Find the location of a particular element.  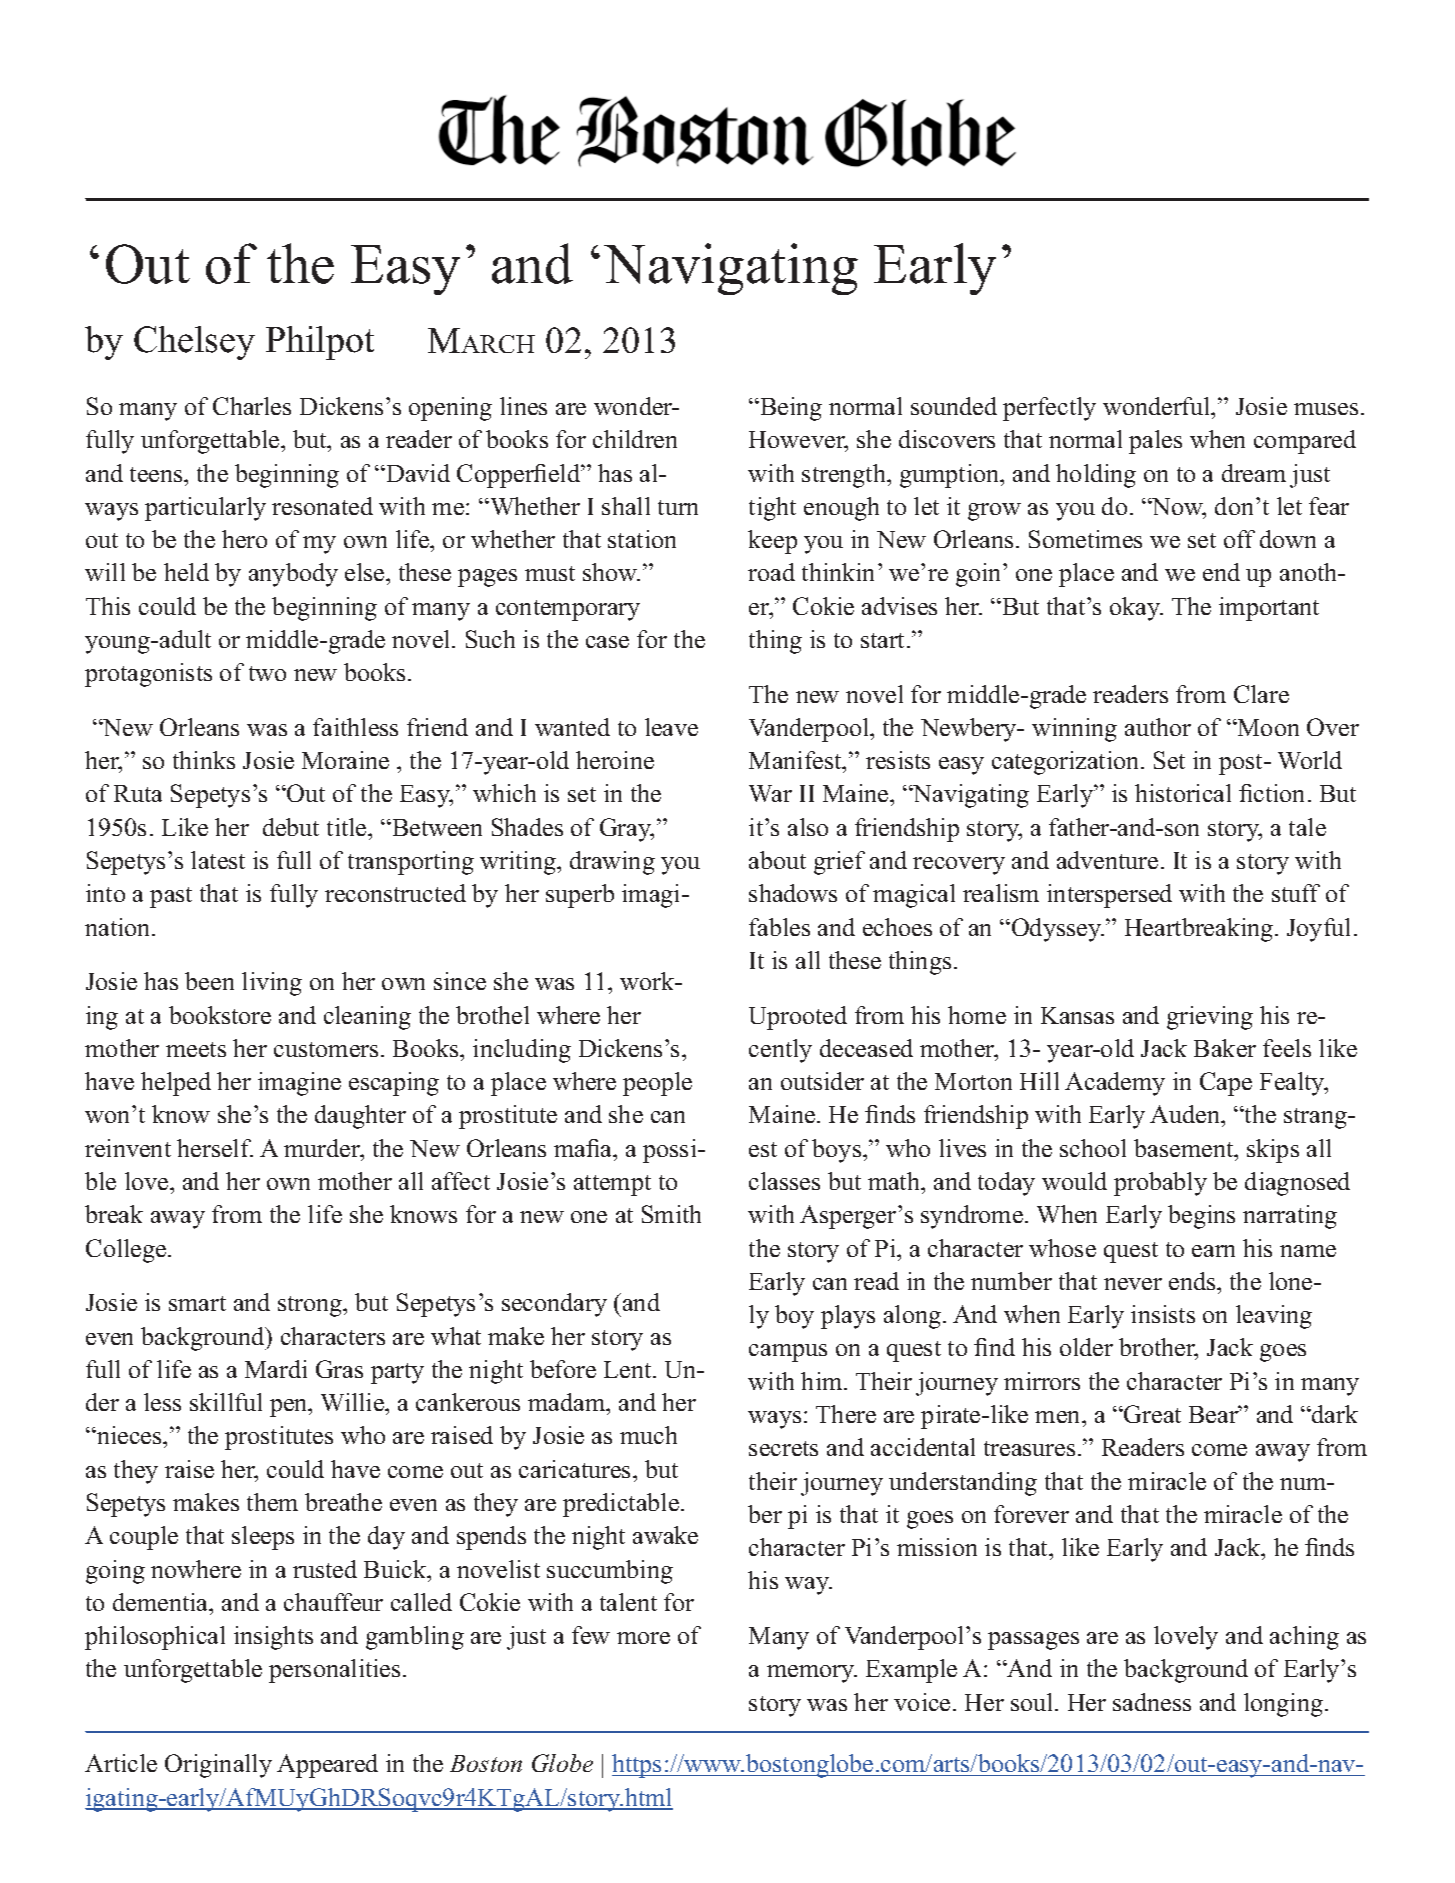

children is located at coordinates (635, 439).
